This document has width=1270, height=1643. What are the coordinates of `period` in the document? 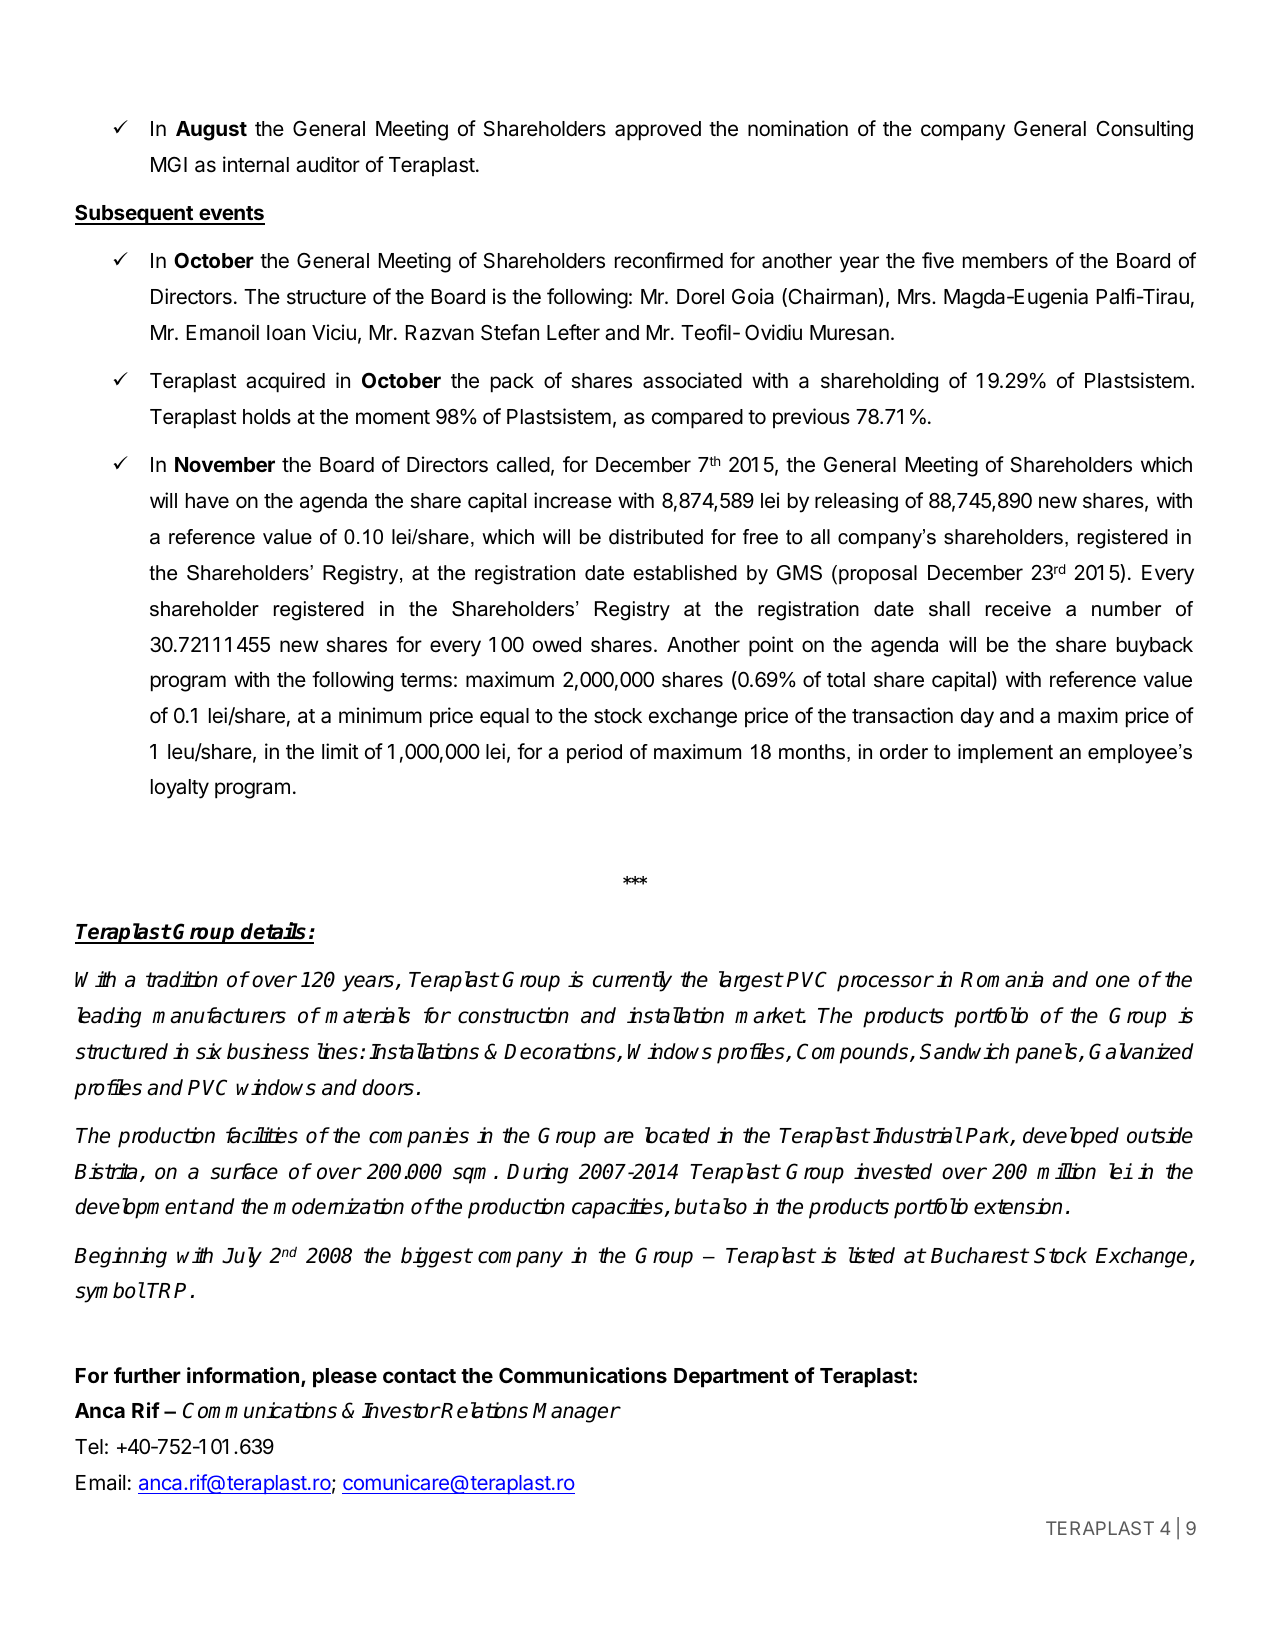 It's located at (594, 753).
